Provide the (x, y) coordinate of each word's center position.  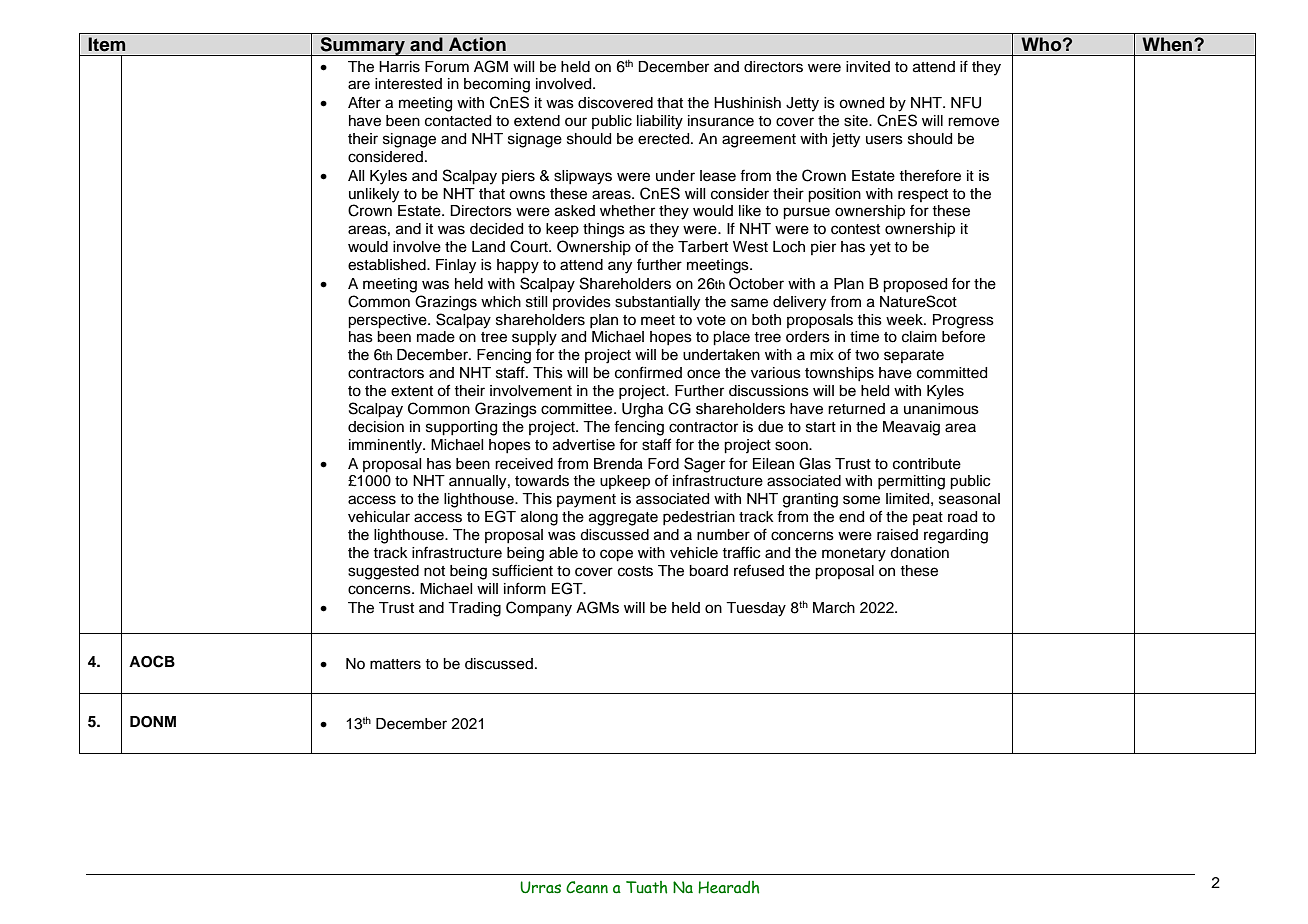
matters (395, 664)
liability (660, 122)
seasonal (969, 499)
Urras (540, 887)
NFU (966, 103)
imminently (386, 446)
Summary (362, 46)
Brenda (618, 464)
